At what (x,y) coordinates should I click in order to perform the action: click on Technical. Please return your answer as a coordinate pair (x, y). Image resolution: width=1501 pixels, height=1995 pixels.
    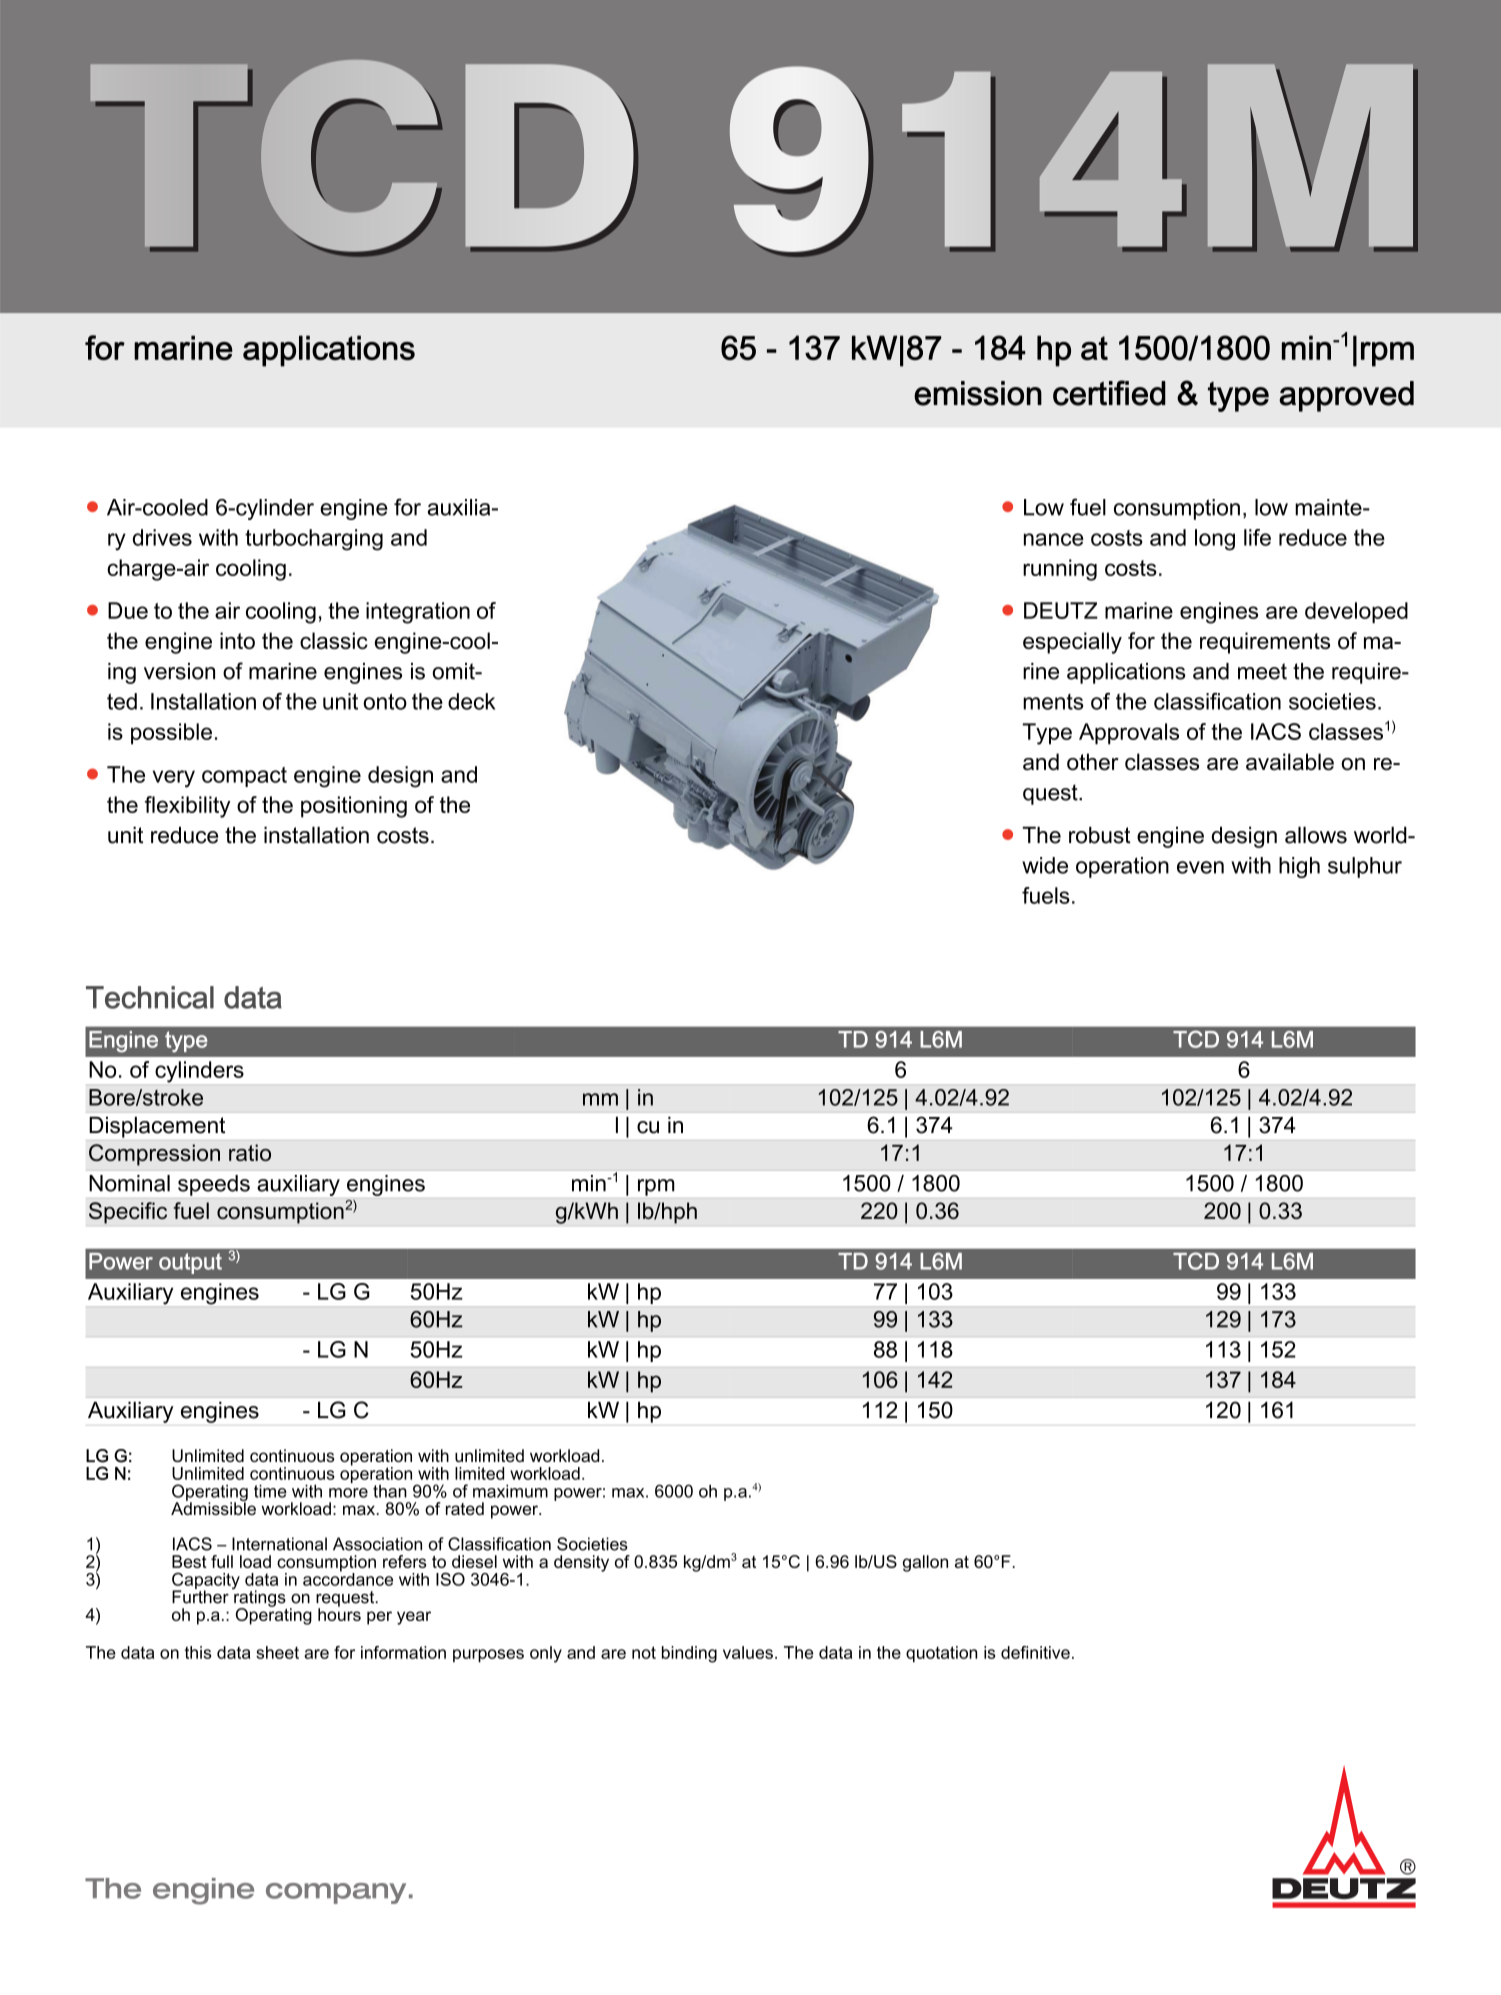
    Looking at the image, I should click on (150, 997).
